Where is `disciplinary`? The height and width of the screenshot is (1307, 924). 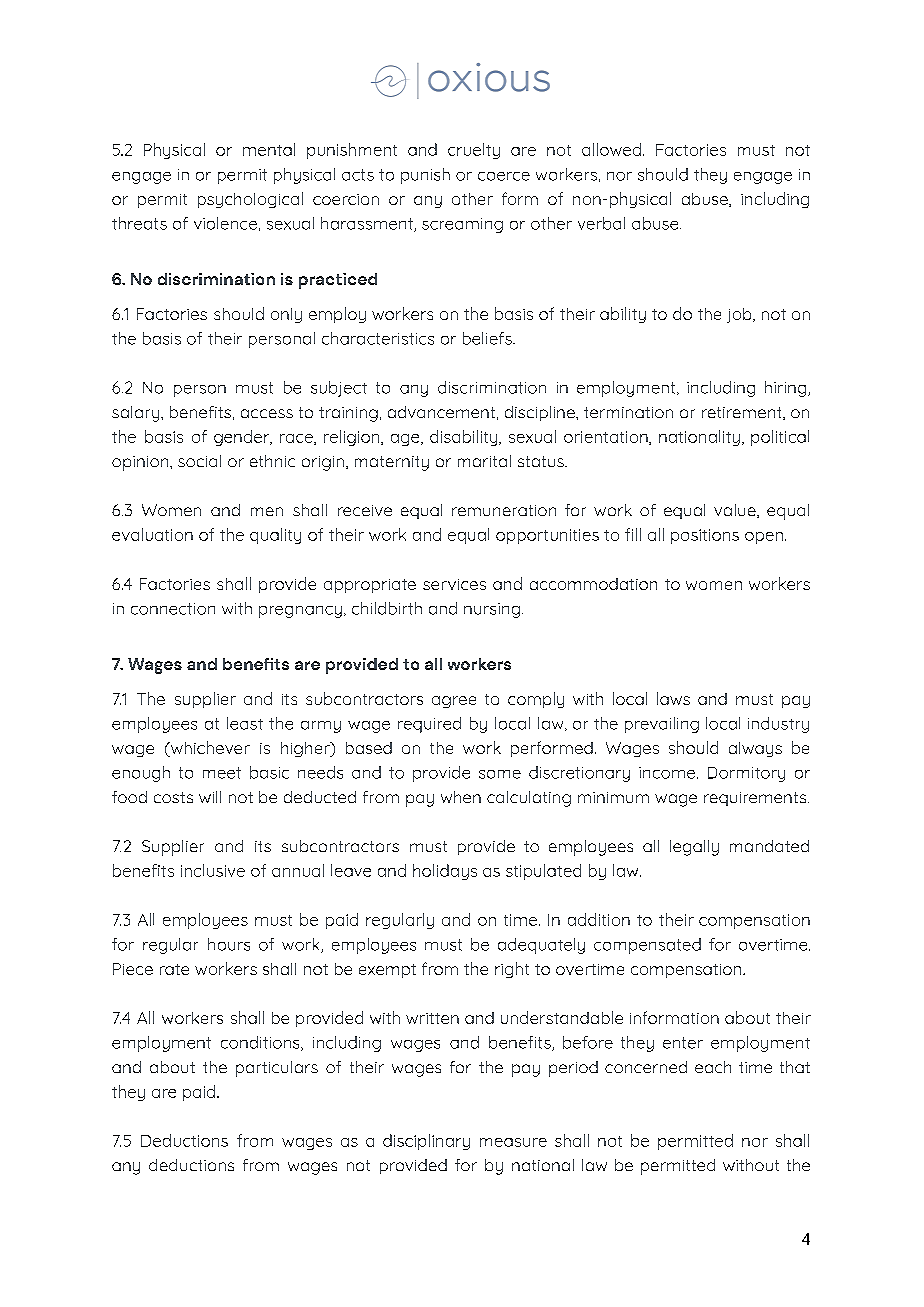 disciplinary is located at coordinates (426, 1142).
